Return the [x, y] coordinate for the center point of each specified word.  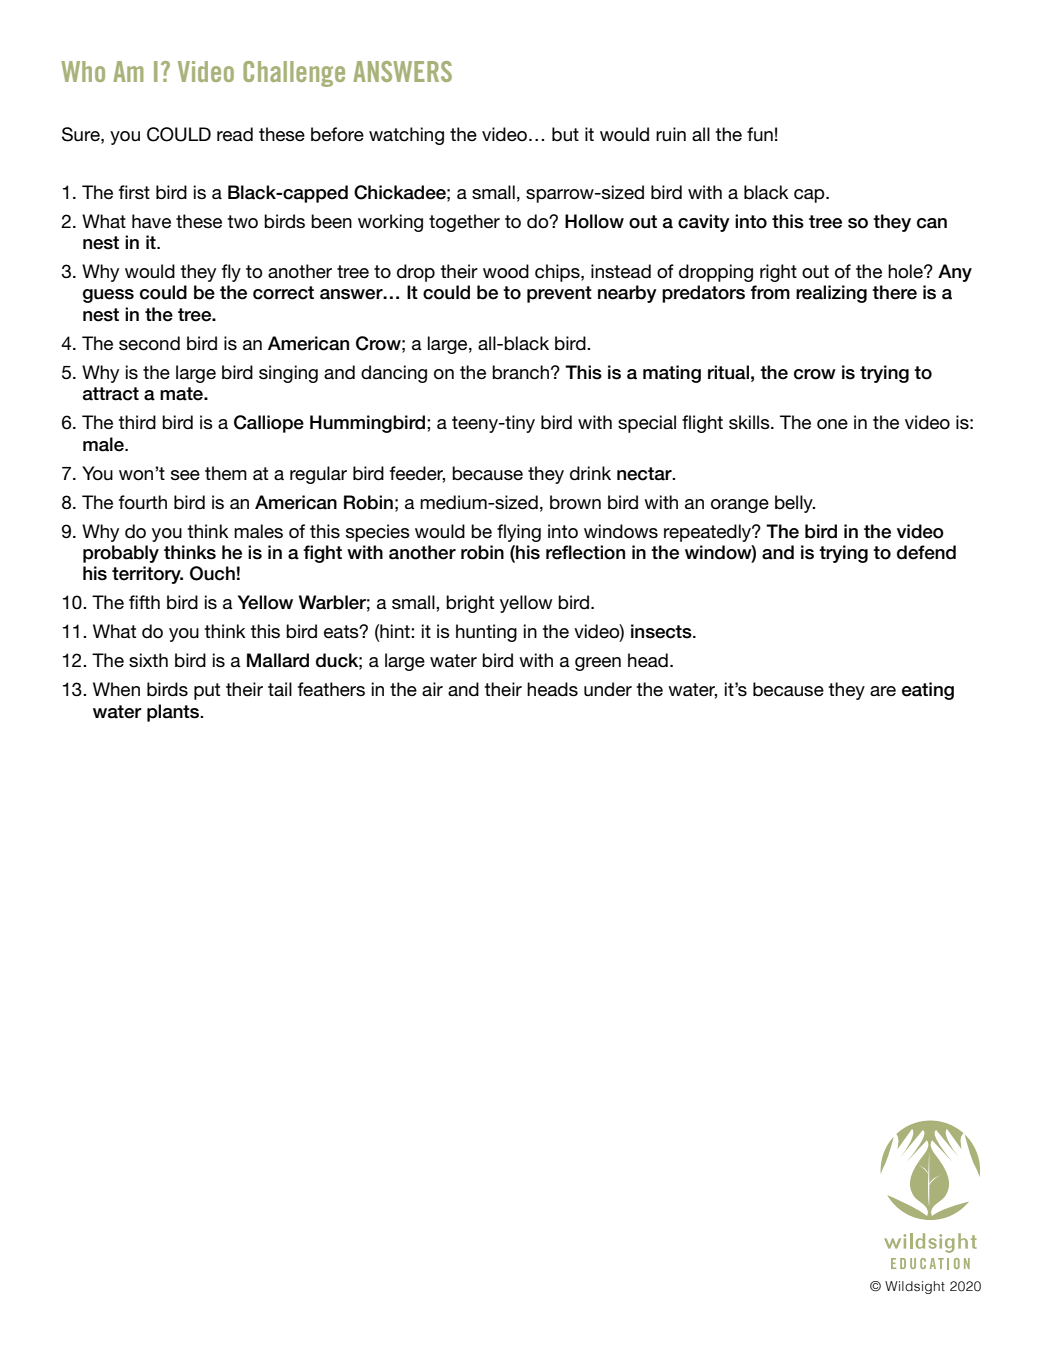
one [832, 424]
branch [520, 372]
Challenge [294, 74]
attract [111, 394]
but [565, 134]
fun [760, 134]
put [207, 691]
